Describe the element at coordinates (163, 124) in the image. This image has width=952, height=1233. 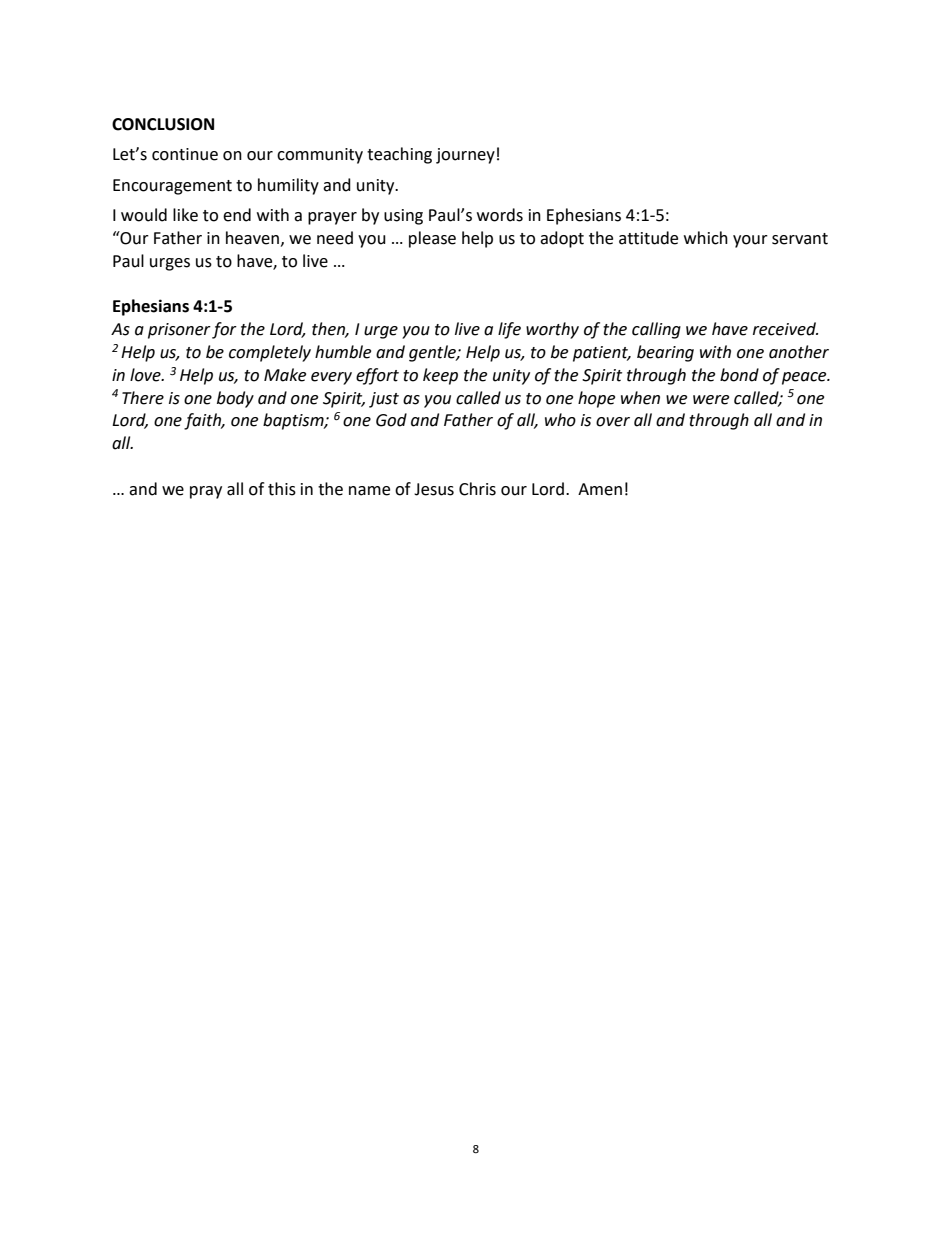
I see `CONCLUSION` at that location.
